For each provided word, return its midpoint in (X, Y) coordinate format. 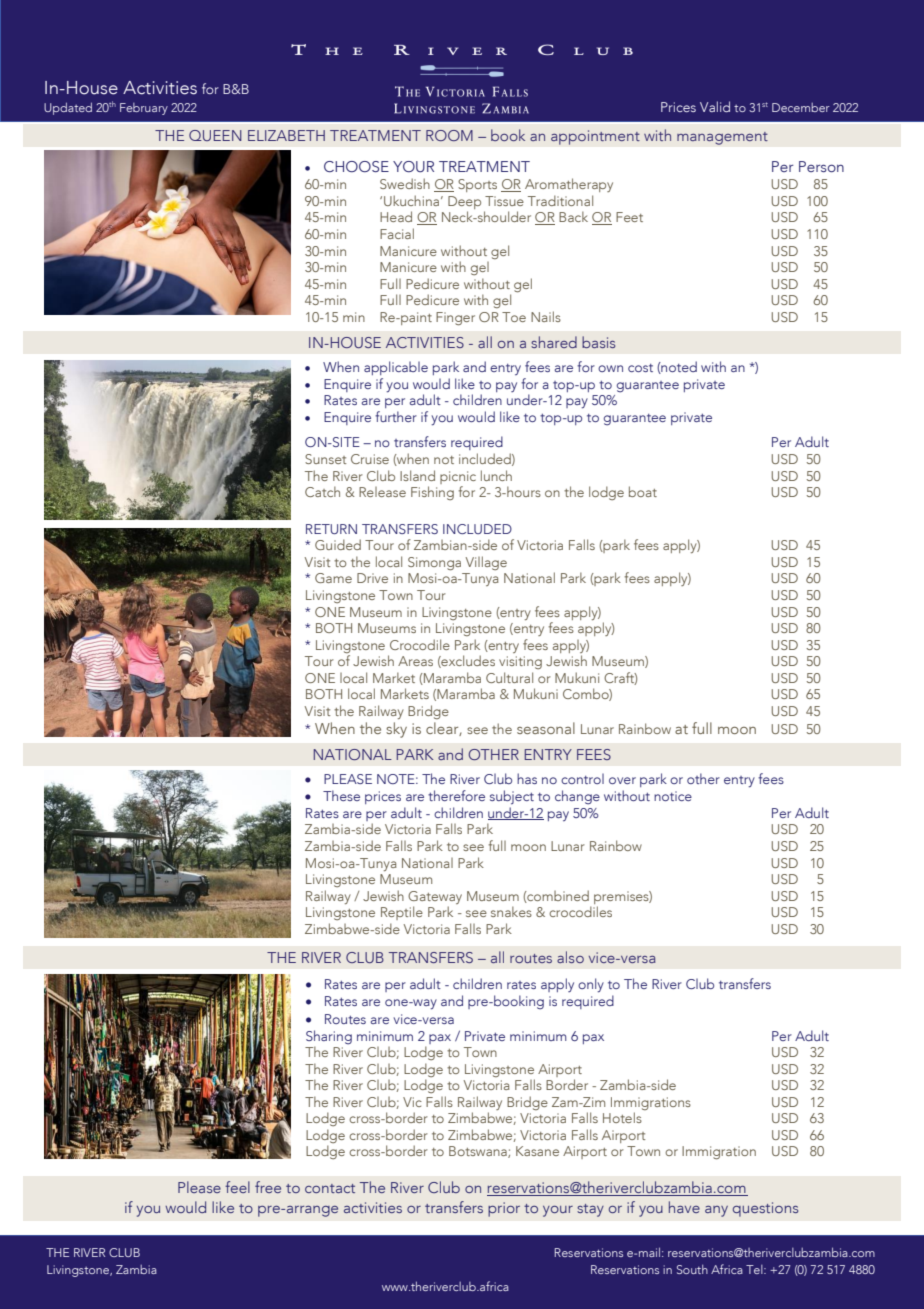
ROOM (449, 135)
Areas (415, 661)
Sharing (329, 1037)
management (722, 138)
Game (333, 578)
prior (504, 1209)
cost (640, 368)
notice (673, 796)
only (591, 985)
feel (237, 1187)
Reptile (402, 913)
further (396, 416)
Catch (322, 491)
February (144, 109)
